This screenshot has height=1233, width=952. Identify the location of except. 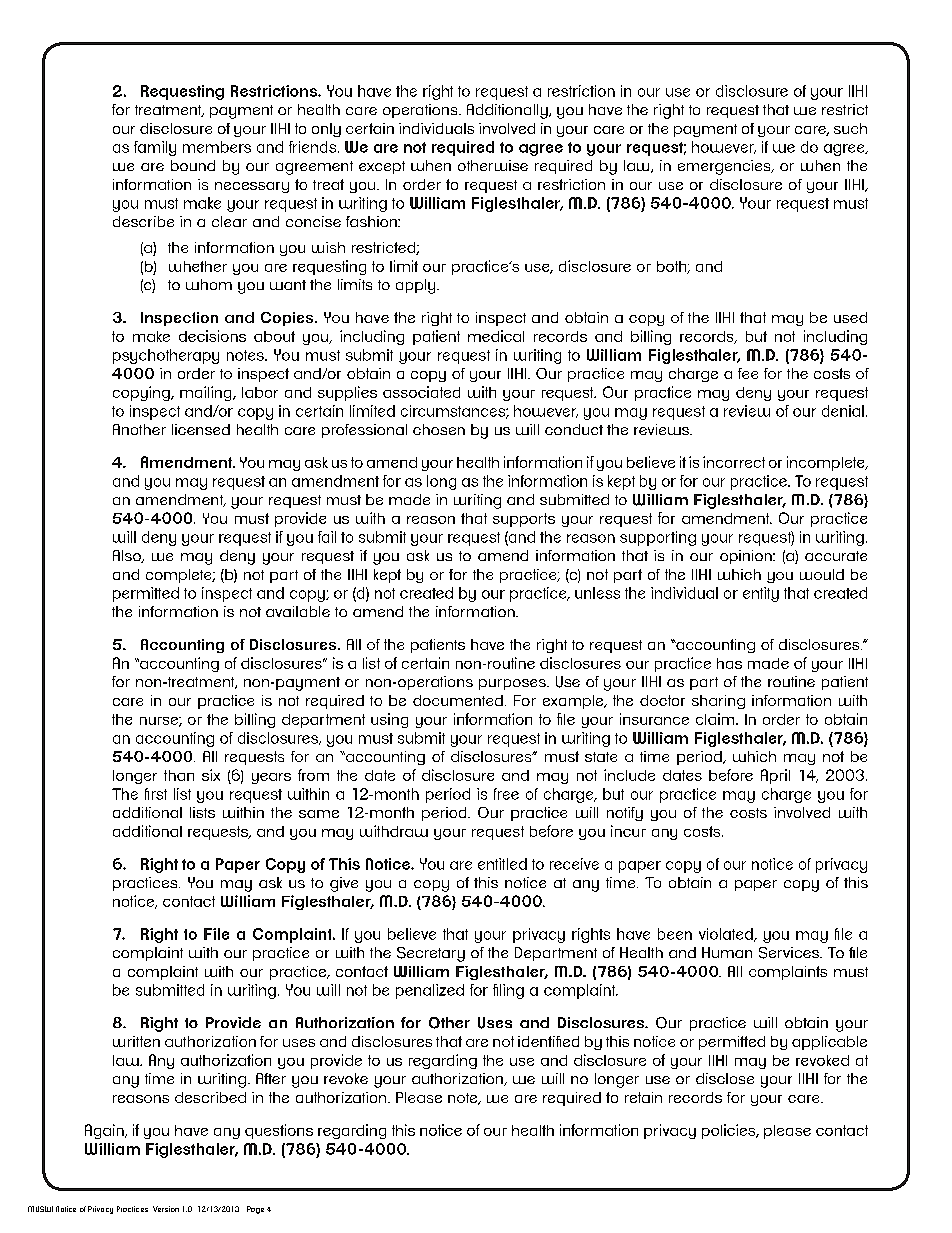
(382, 167).
